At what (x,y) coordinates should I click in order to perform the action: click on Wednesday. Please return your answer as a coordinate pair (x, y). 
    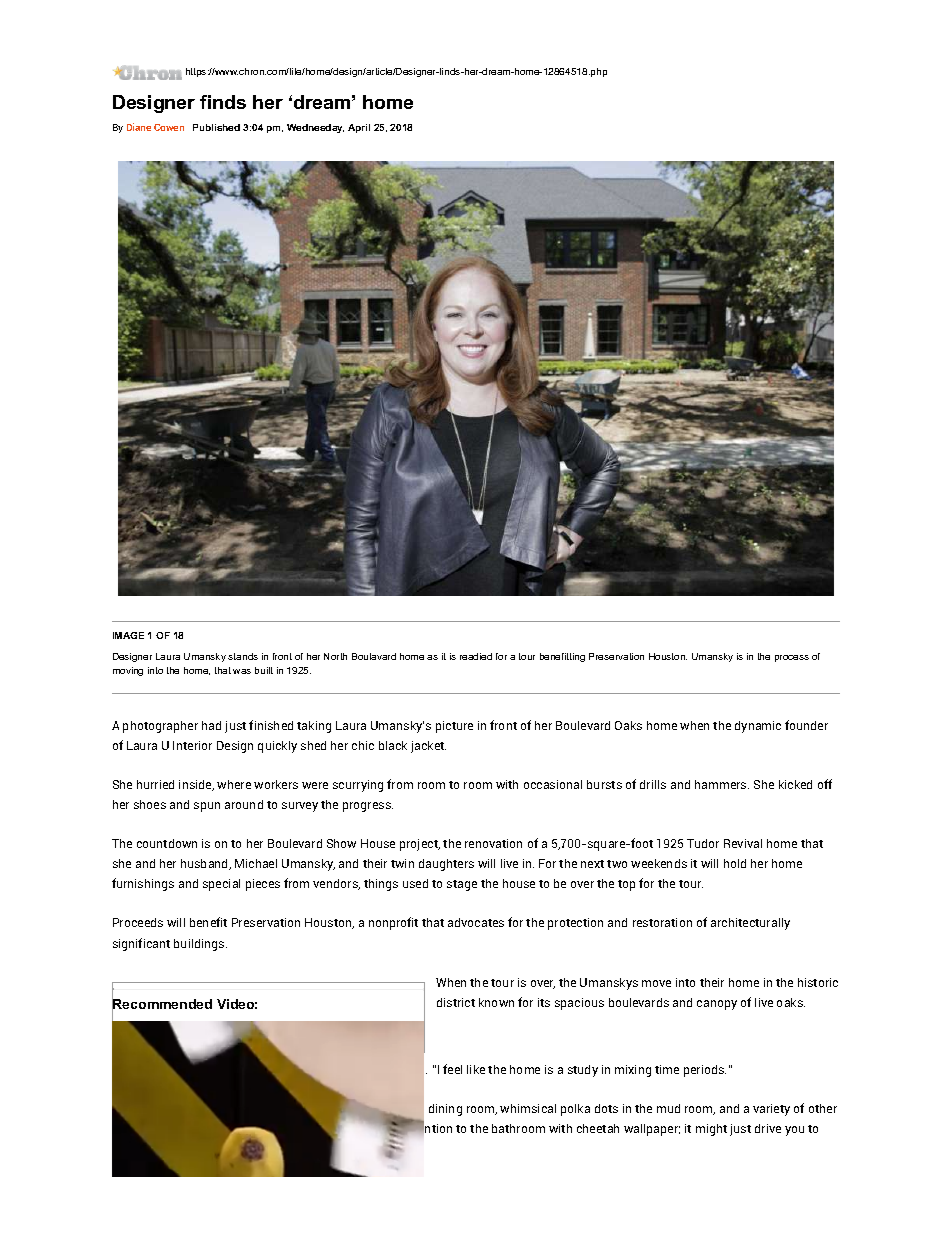
    Looking at the image, I should click on (315, 128).
